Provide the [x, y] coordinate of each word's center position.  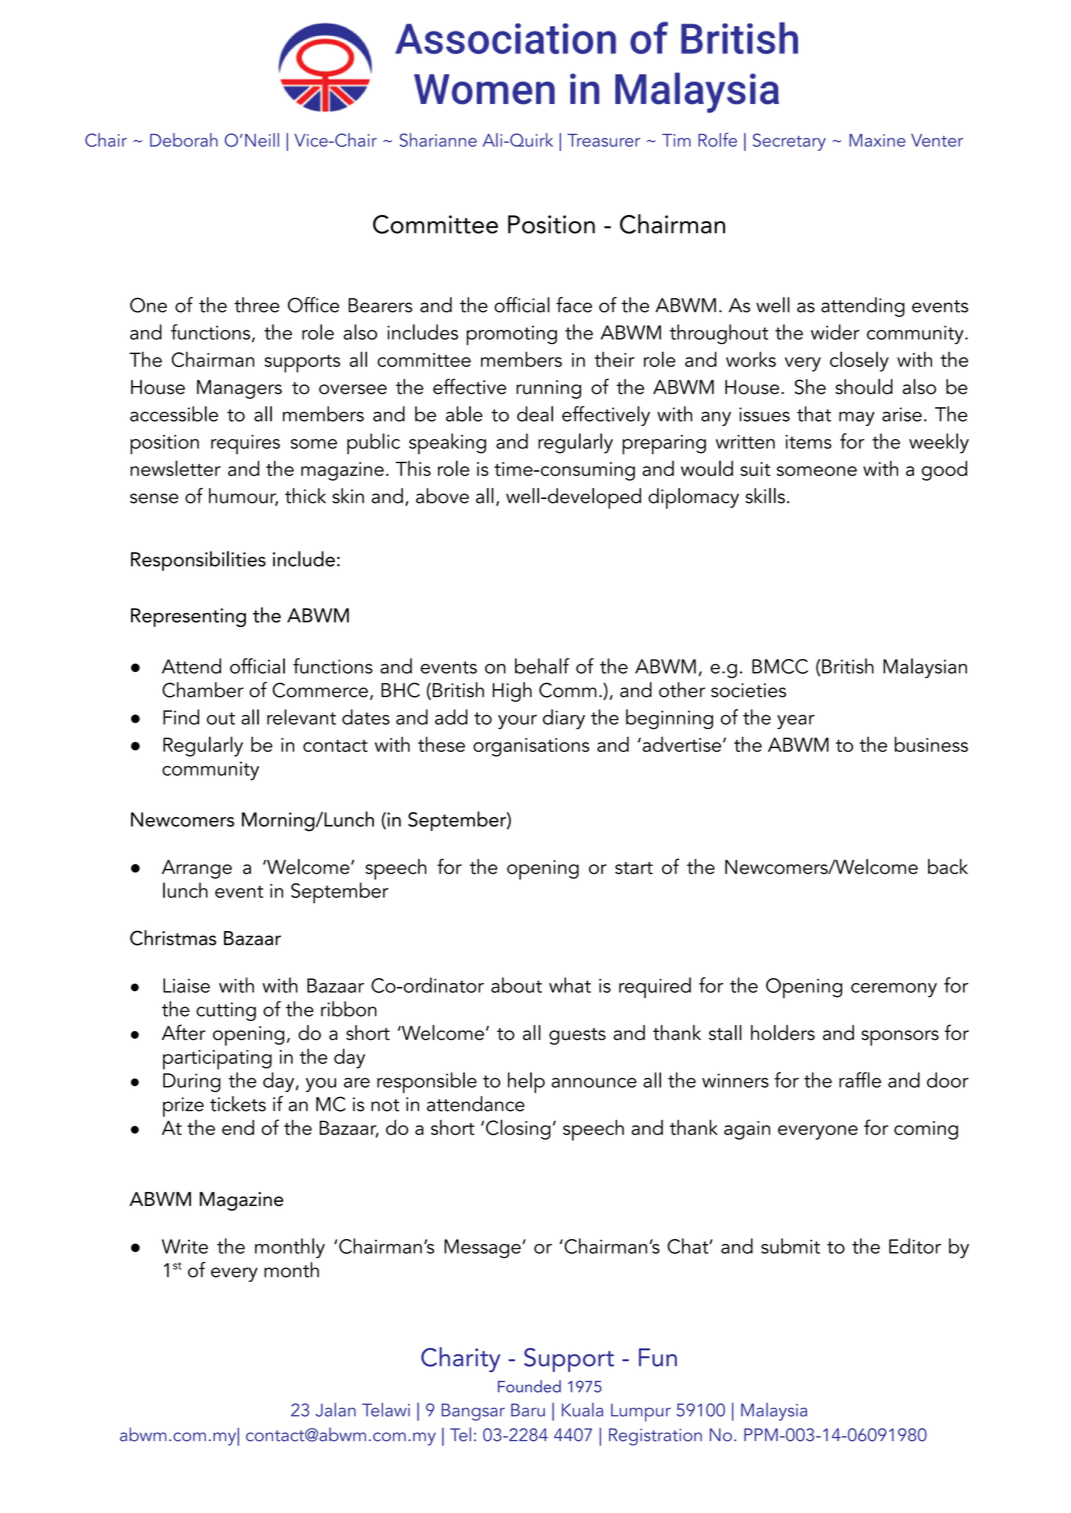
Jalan [336, 1410]
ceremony [894, 990]
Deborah [184, 140]
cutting [226, 1011]
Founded [529, 1386]
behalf [542, 666]
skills [765, 496]
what [570, 985]
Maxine [877, 140]
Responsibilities [198, 561]
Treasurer [603, 140]
